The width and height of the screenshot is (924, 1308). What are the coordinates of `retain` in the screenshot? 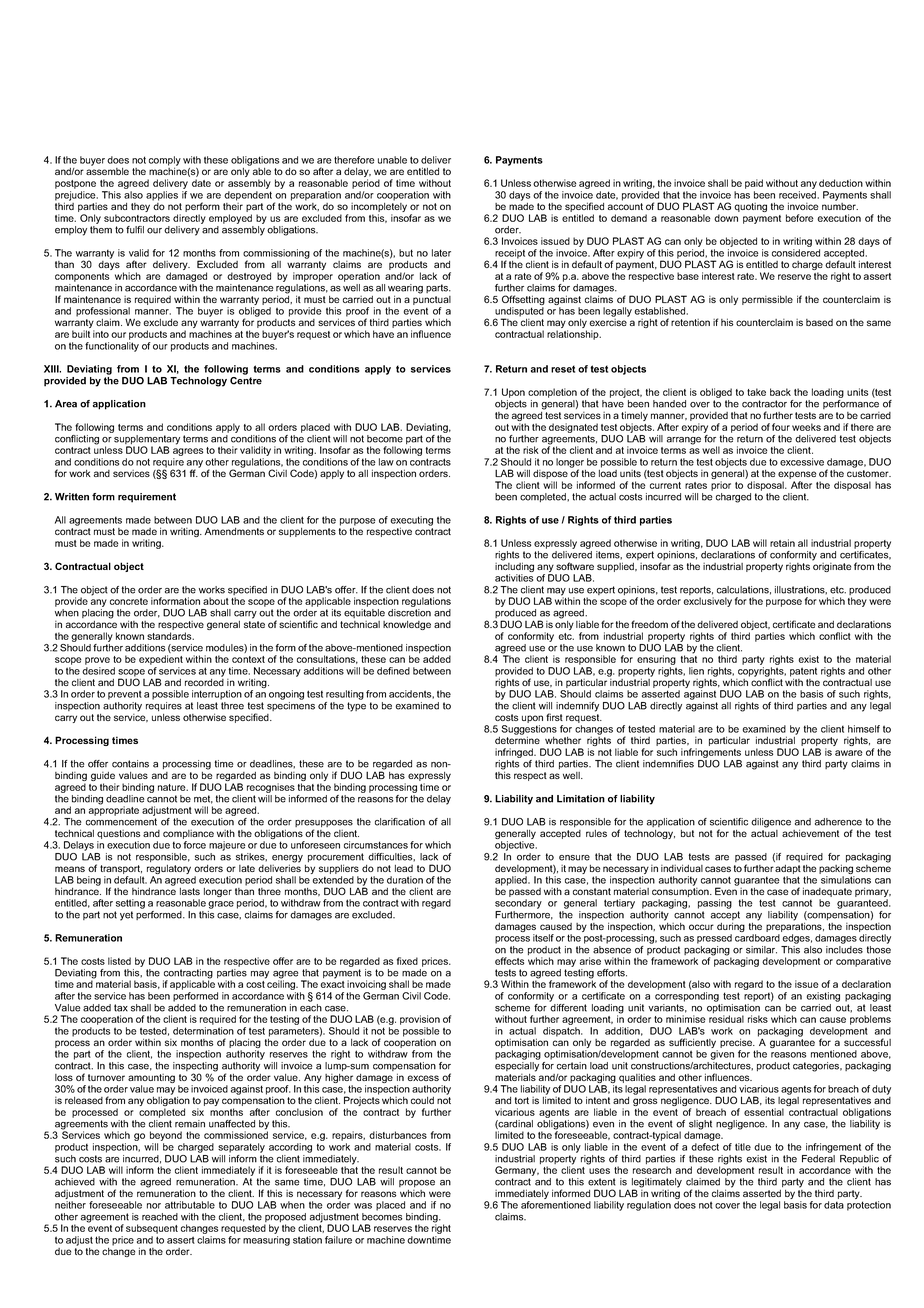 It's located at (782, 543).
